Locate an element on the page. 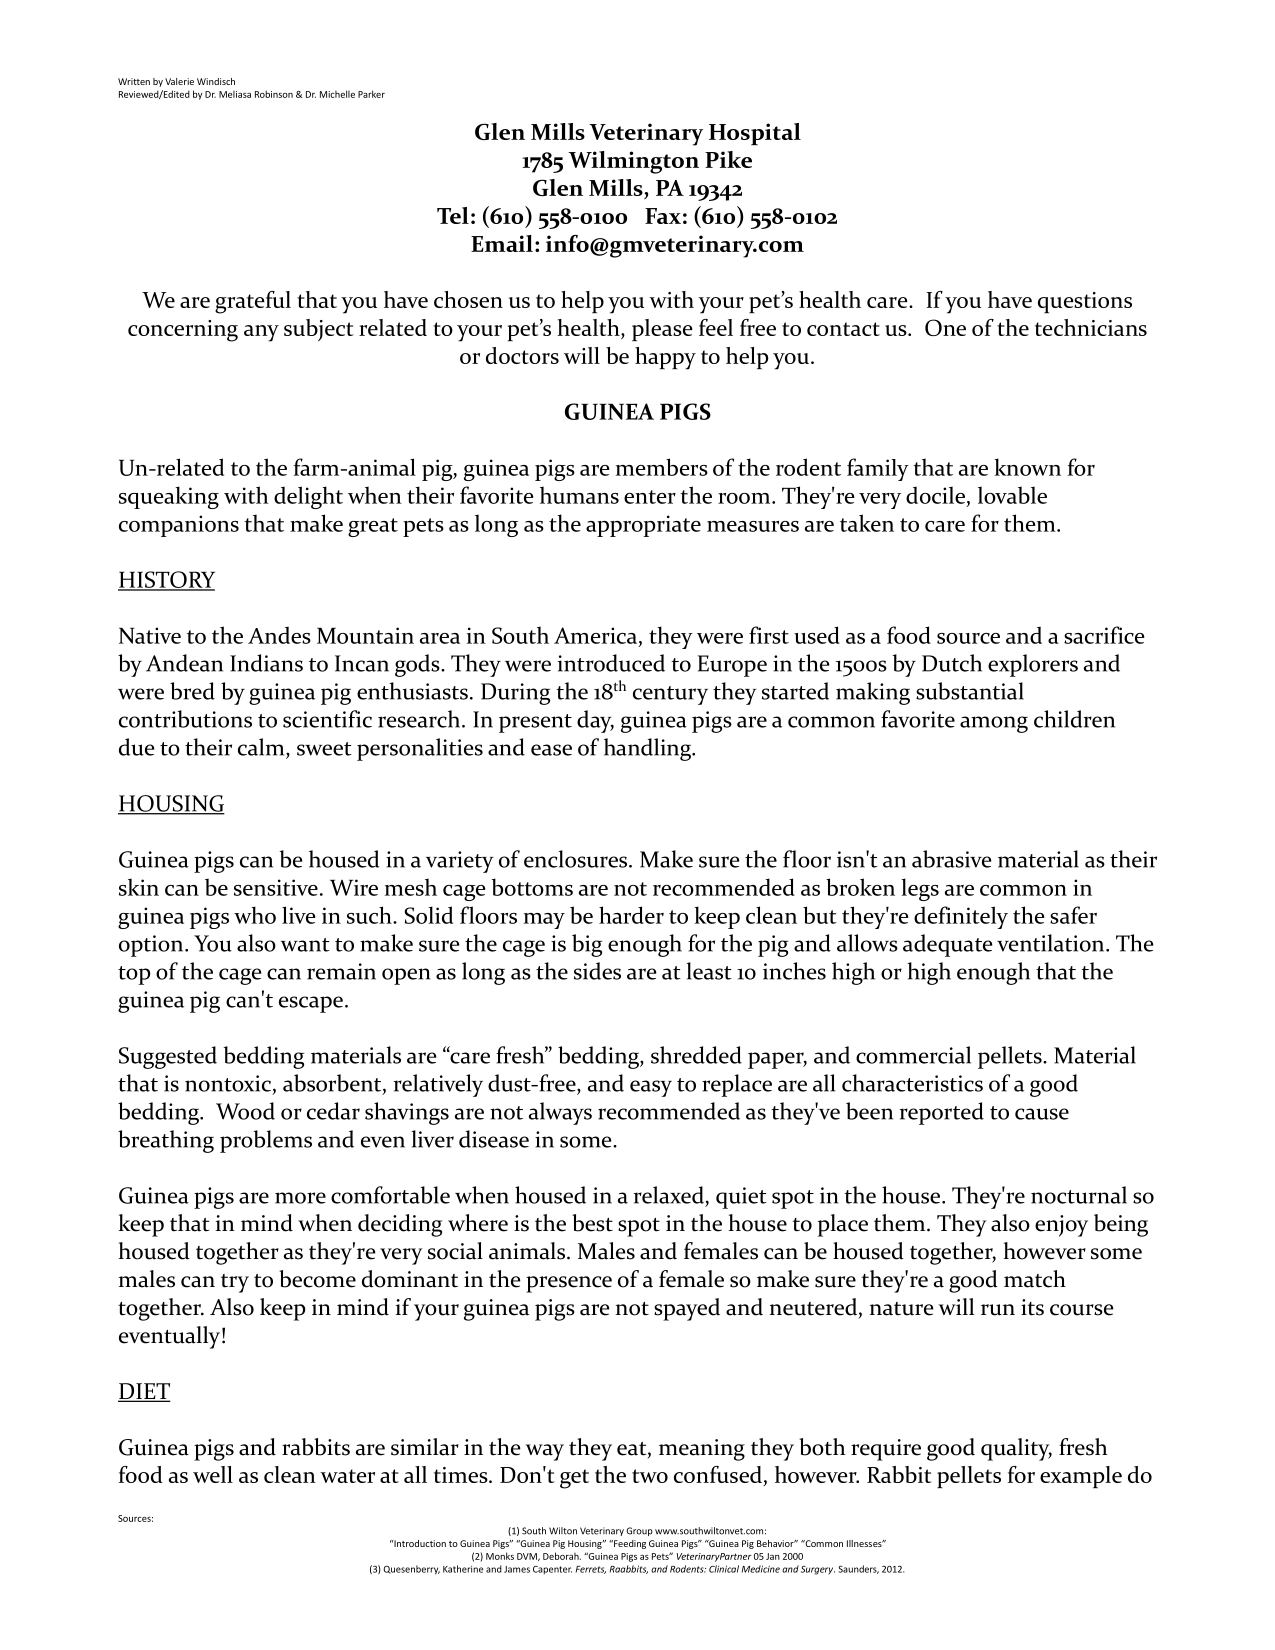  lovable is located at coordinates (1012, 495).
